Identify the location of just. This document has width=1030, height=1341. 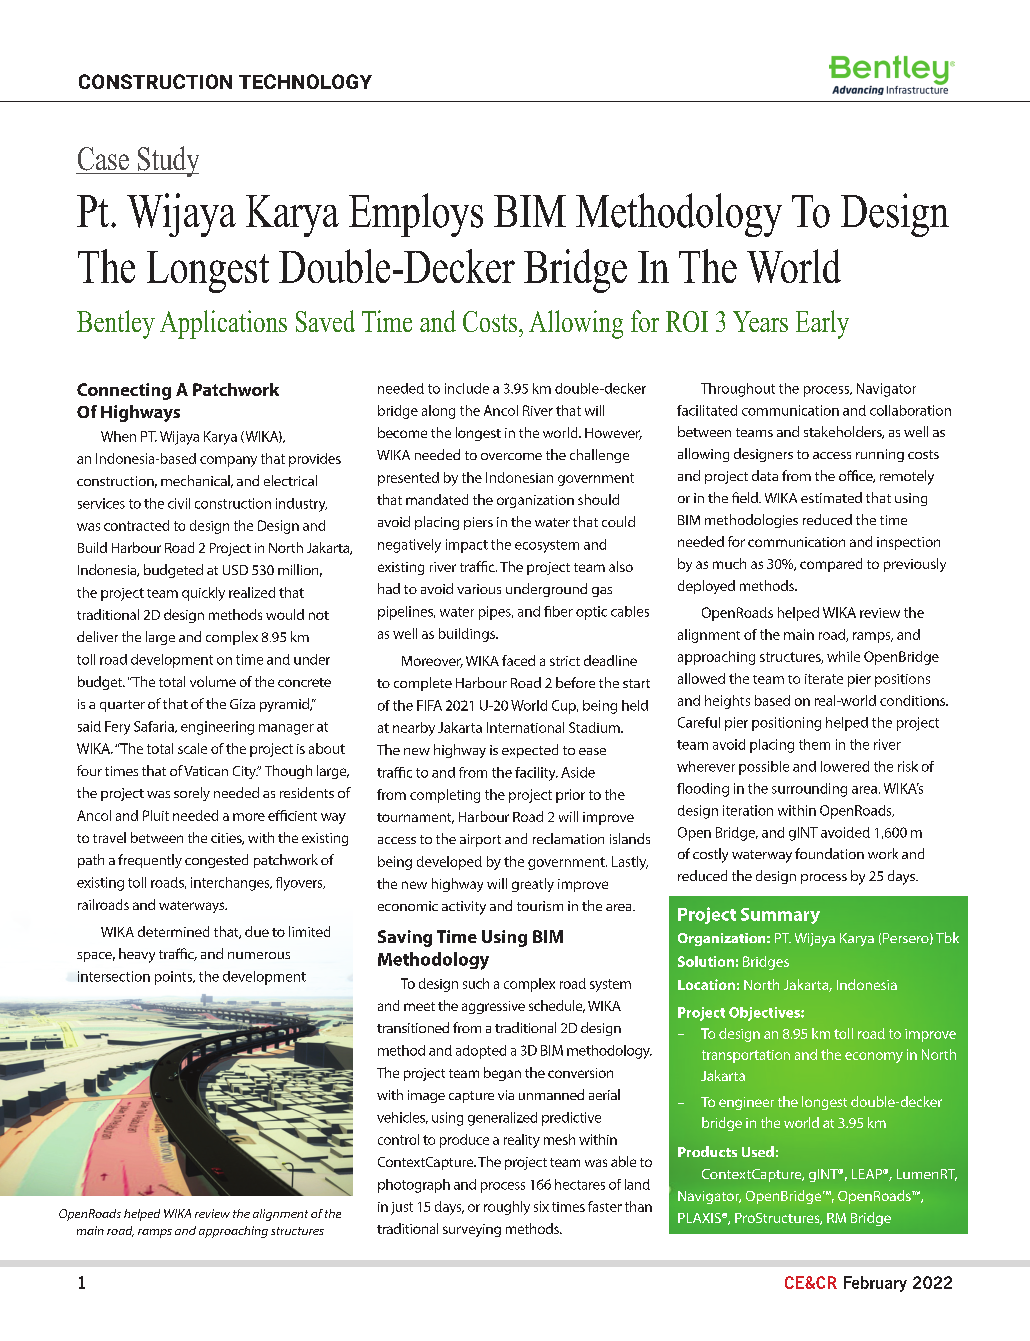
(402, 1208).
